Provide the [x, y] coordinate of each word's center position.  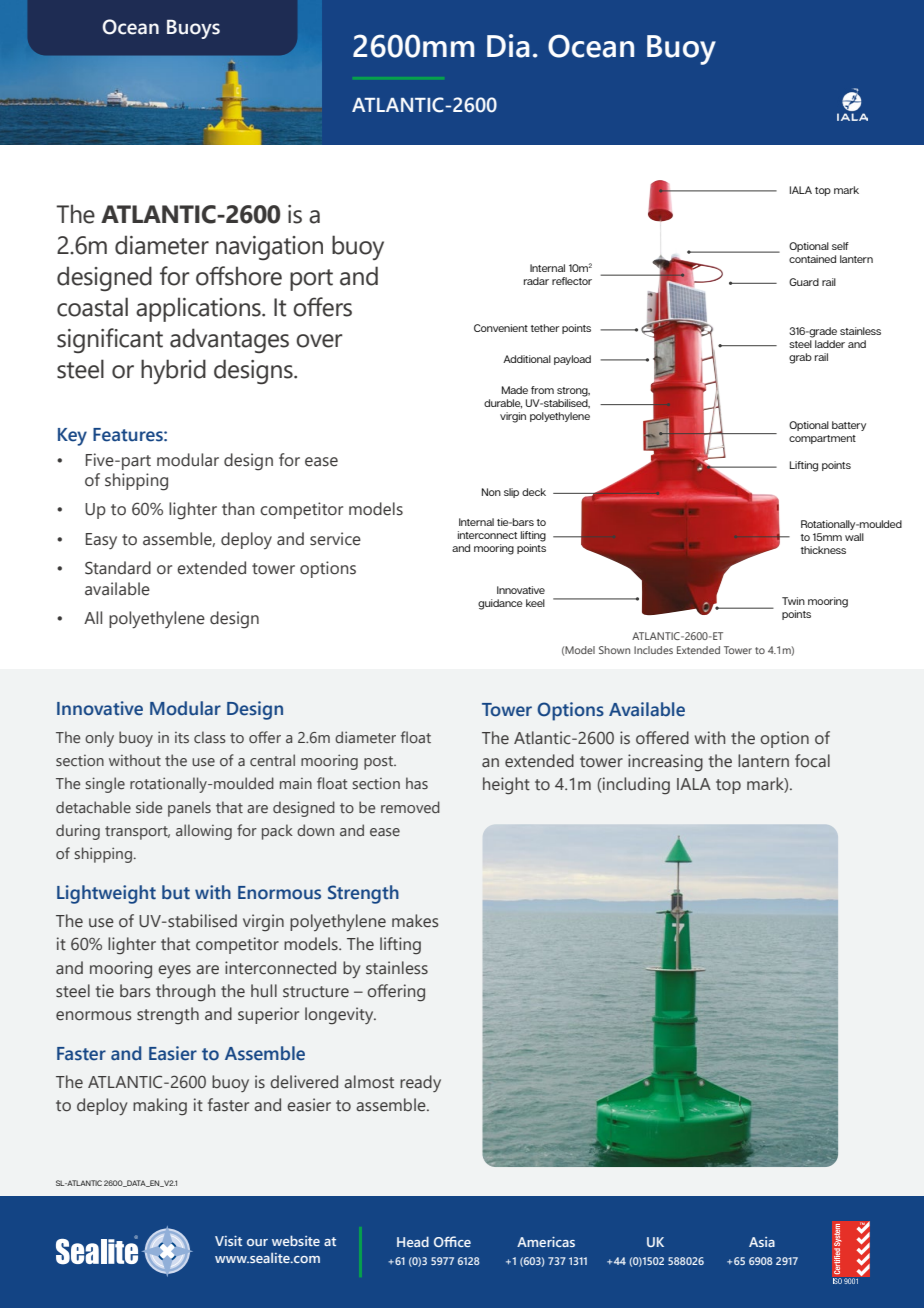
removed [410, 807]
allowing [204, 832]
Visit [228, 1241]
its [182, 737]
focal [812, 761]
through [185, 993]
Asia [762, 1242]
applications [199, 309]
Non [491, 492]
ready [420, 1083]
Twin [793, 601]
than [238, 509]
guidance [500, 604]
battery [849, 426]
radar [536, 281]
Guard [804, 282]
